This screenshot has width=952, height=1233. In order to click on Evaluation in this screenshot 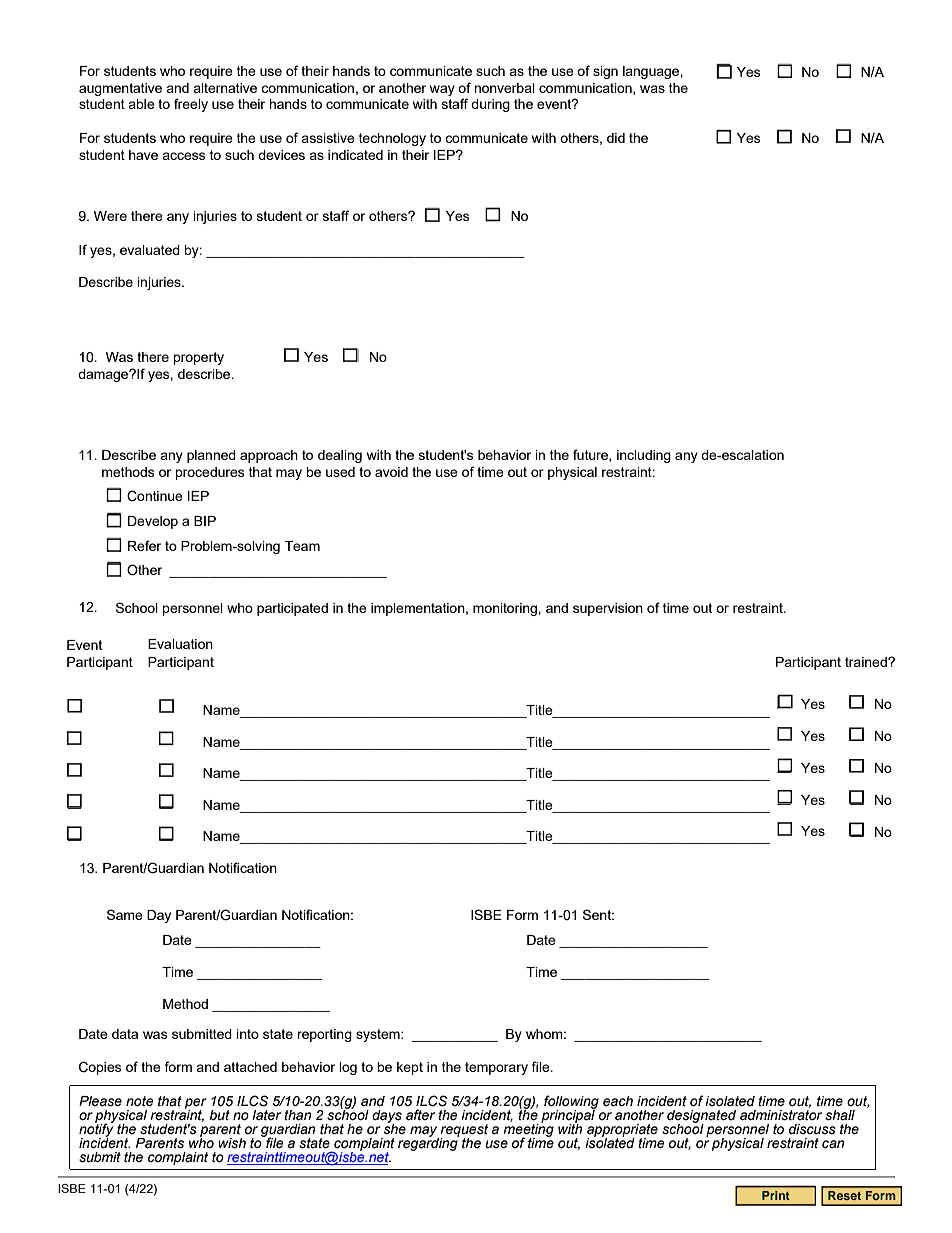, I will do `click(180, 644)`.
